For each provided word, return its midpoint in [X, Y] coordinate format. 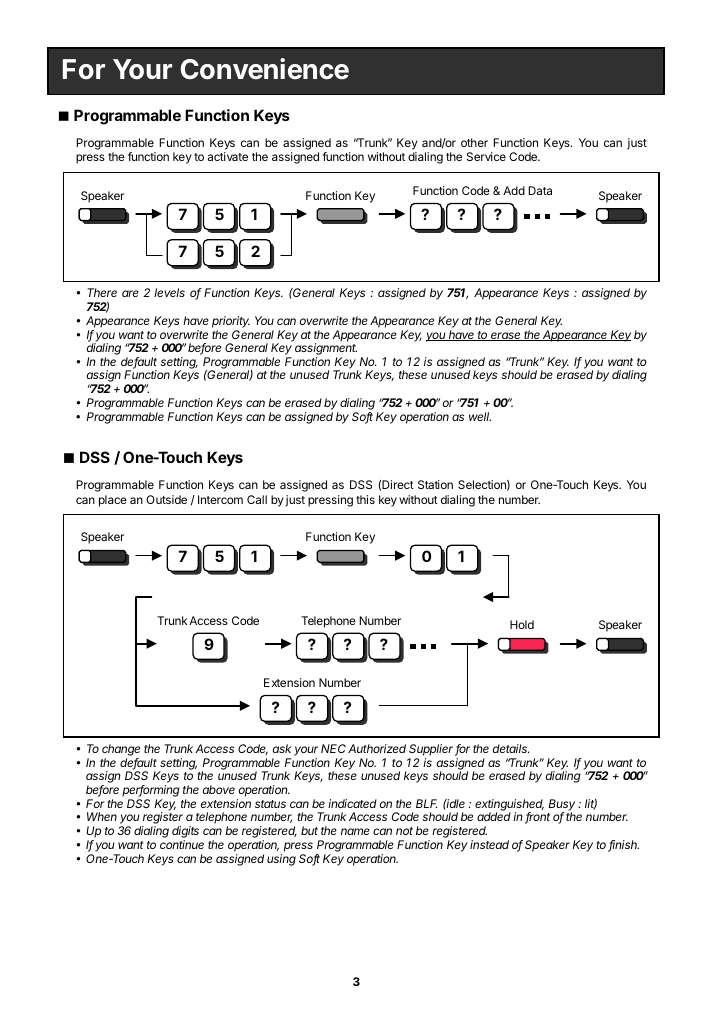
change [121, 751]
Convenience [265, 69]
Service [486, 156]
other [474, 142]
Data [540, 190]
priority [231, 322]
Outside [166, 499]
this [365, 499]
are [130, 293]
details [511, 748]
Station [435, 484]
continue [182, 844]
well [480, 416]
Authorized [377, 748]
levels [169, 292]
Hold [522, 624]
